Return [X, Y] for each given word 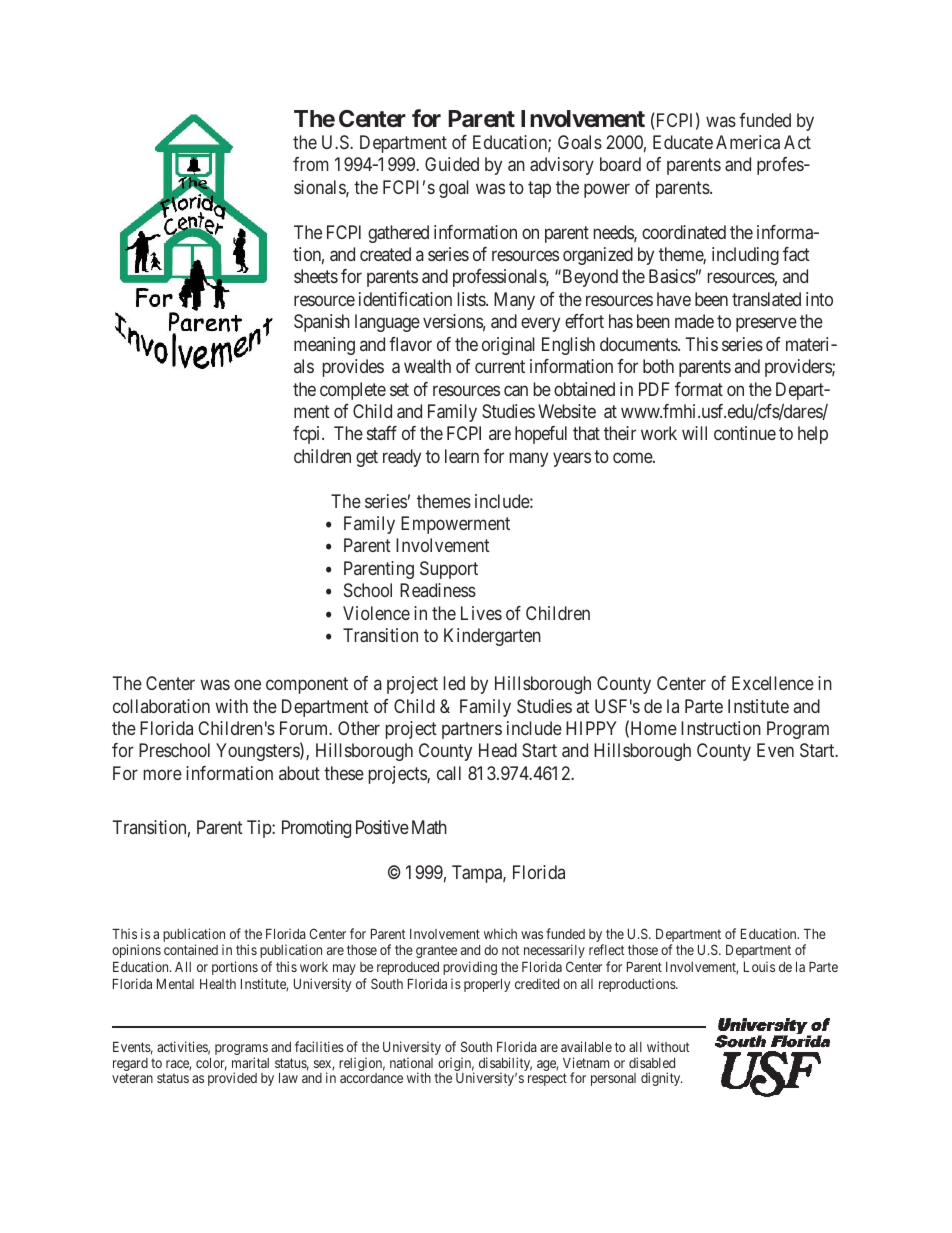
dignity [661, 1079]
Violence [376, 613]
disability [505, 1065]
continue [745, 433]
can [516, 390]
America [748, 142]
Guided [452, 164]
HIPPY [591, 728]
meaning [324, 346]
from [311, 164]
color [211, 1064]
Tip [260, 829]
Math [429, 827]
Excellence [773, 683]
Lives [481, 613]
